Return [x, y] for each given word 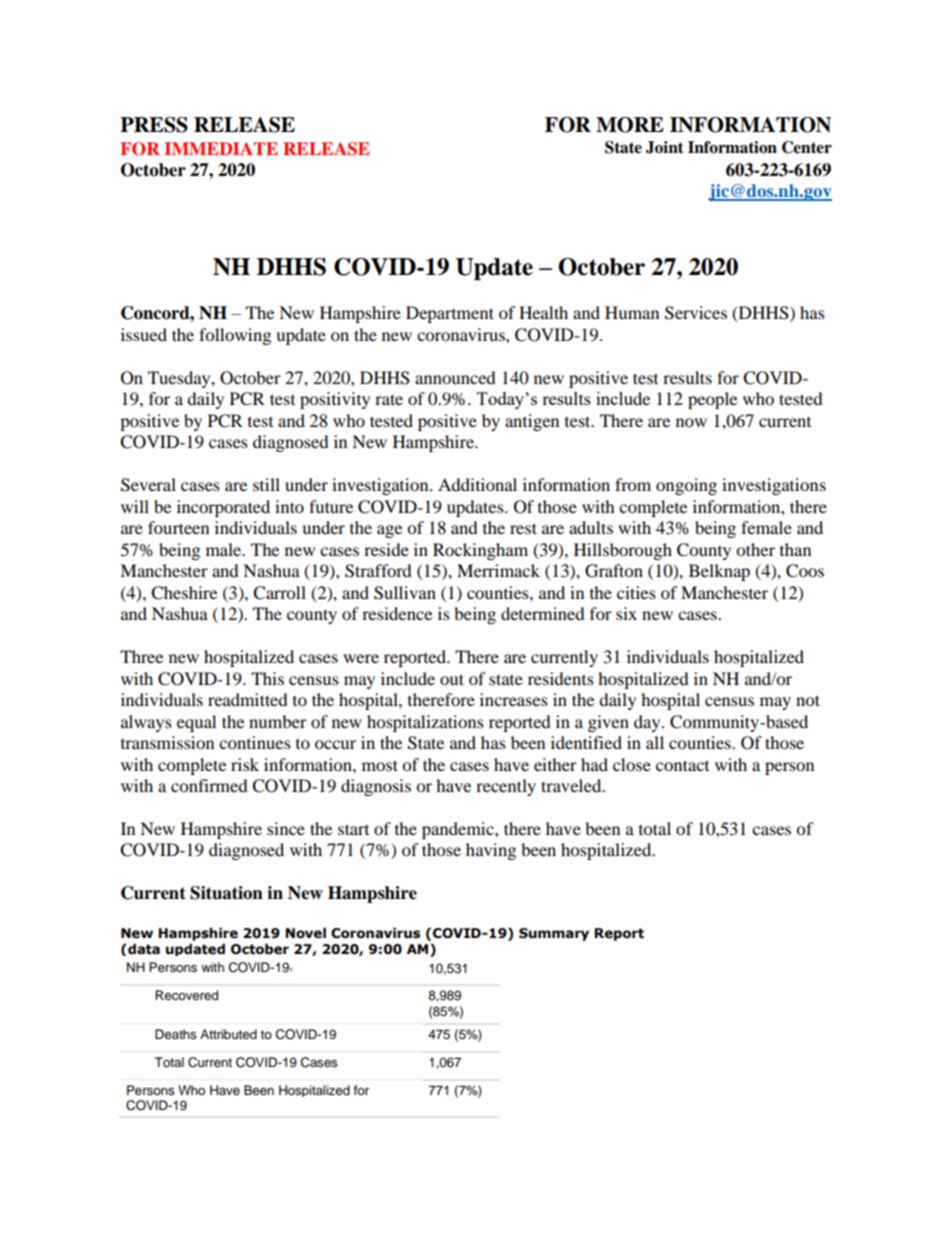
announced [455, 377]
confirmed [209, 785]
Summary [554, 934]
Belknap [719, 572]
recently [506, 787]
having [491, 851]
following [235, 336]
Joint [665, 147]
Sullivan [405, 593]
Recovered [186, 995]
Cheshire [184, 593]
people [712, 400]
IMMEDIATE [221, 148]
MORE [630, 125]
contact [682, 765]
